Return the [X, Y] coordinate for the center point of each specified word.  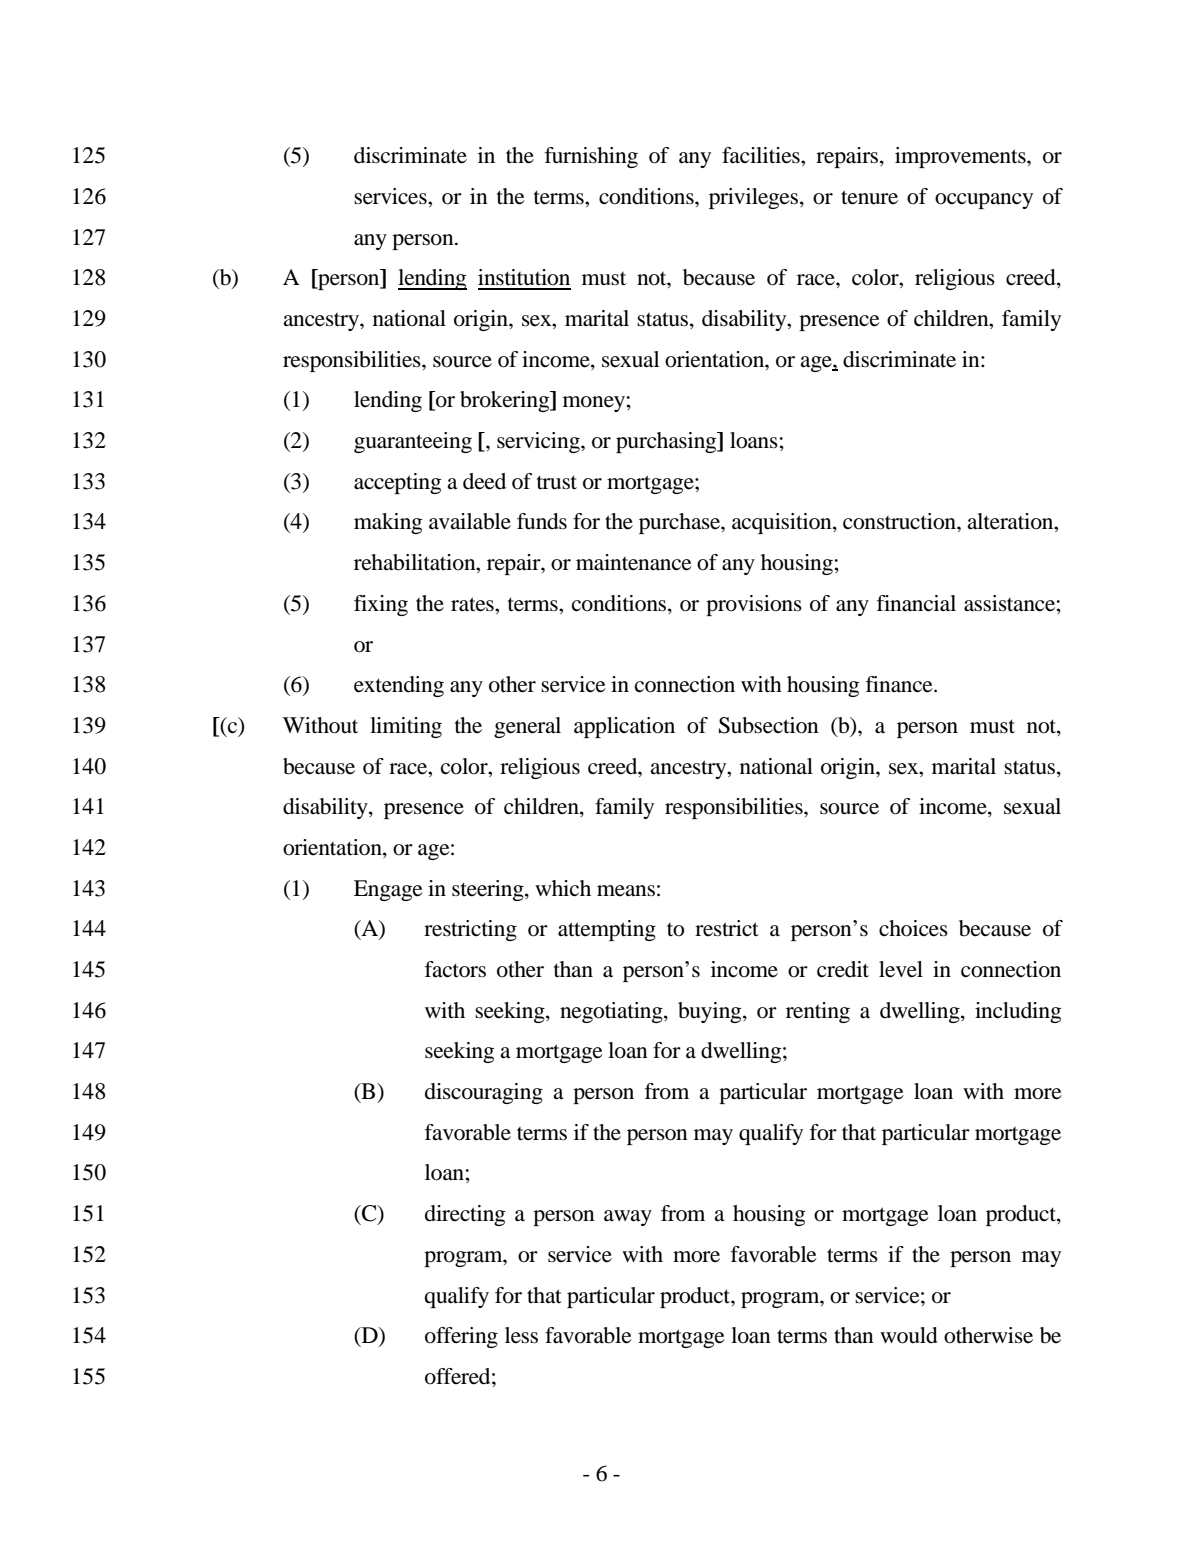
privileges [755, 198]
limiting [406, 727]
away [628, 1218]
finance [900, 684]
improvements [961, 157]
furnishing [591, 157]
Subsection [769, 725]
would [909, 1335]
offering [461, 1337]
